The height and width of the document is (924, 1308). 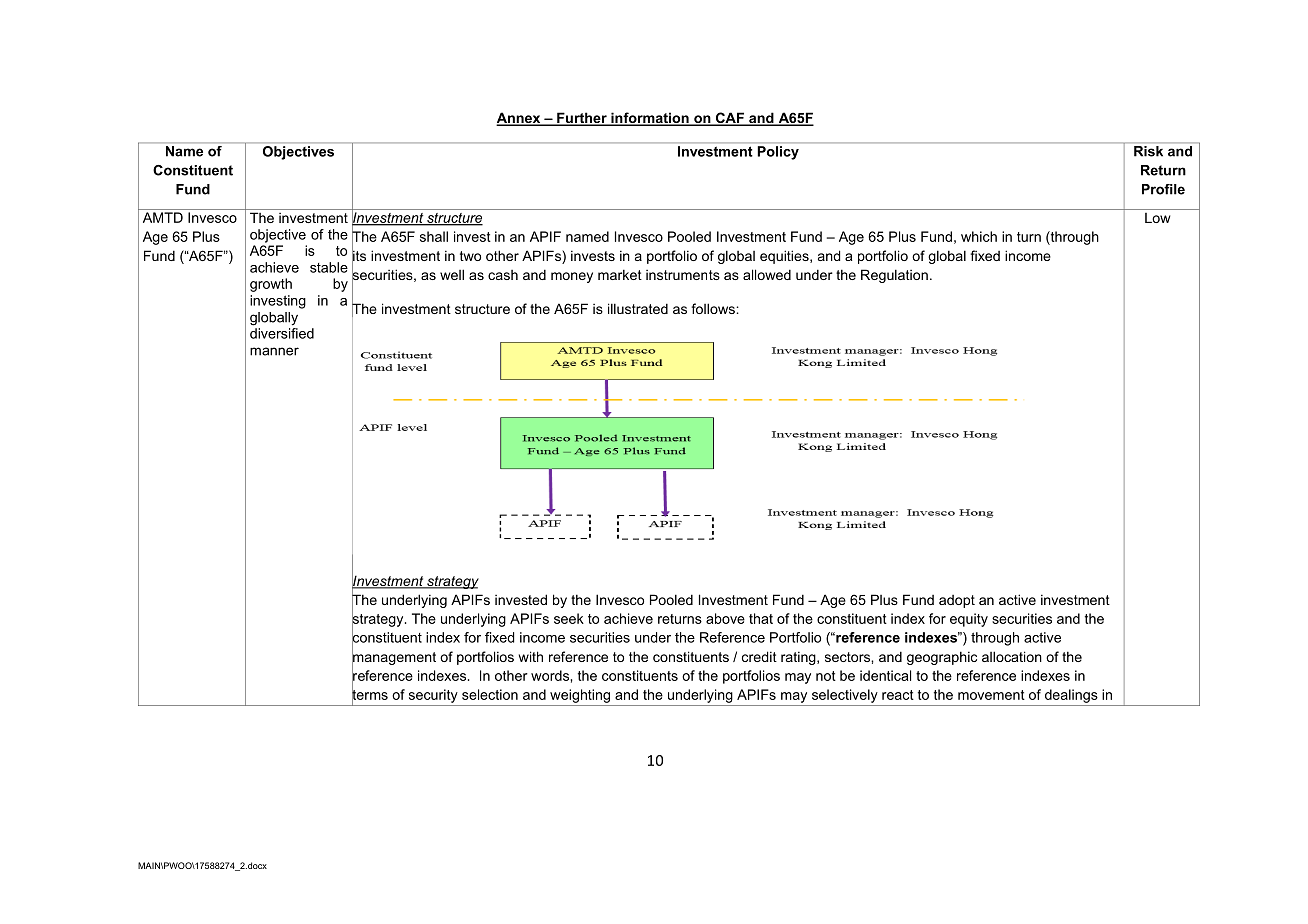 I want to click on CAF, so click(x=729, y=119).
